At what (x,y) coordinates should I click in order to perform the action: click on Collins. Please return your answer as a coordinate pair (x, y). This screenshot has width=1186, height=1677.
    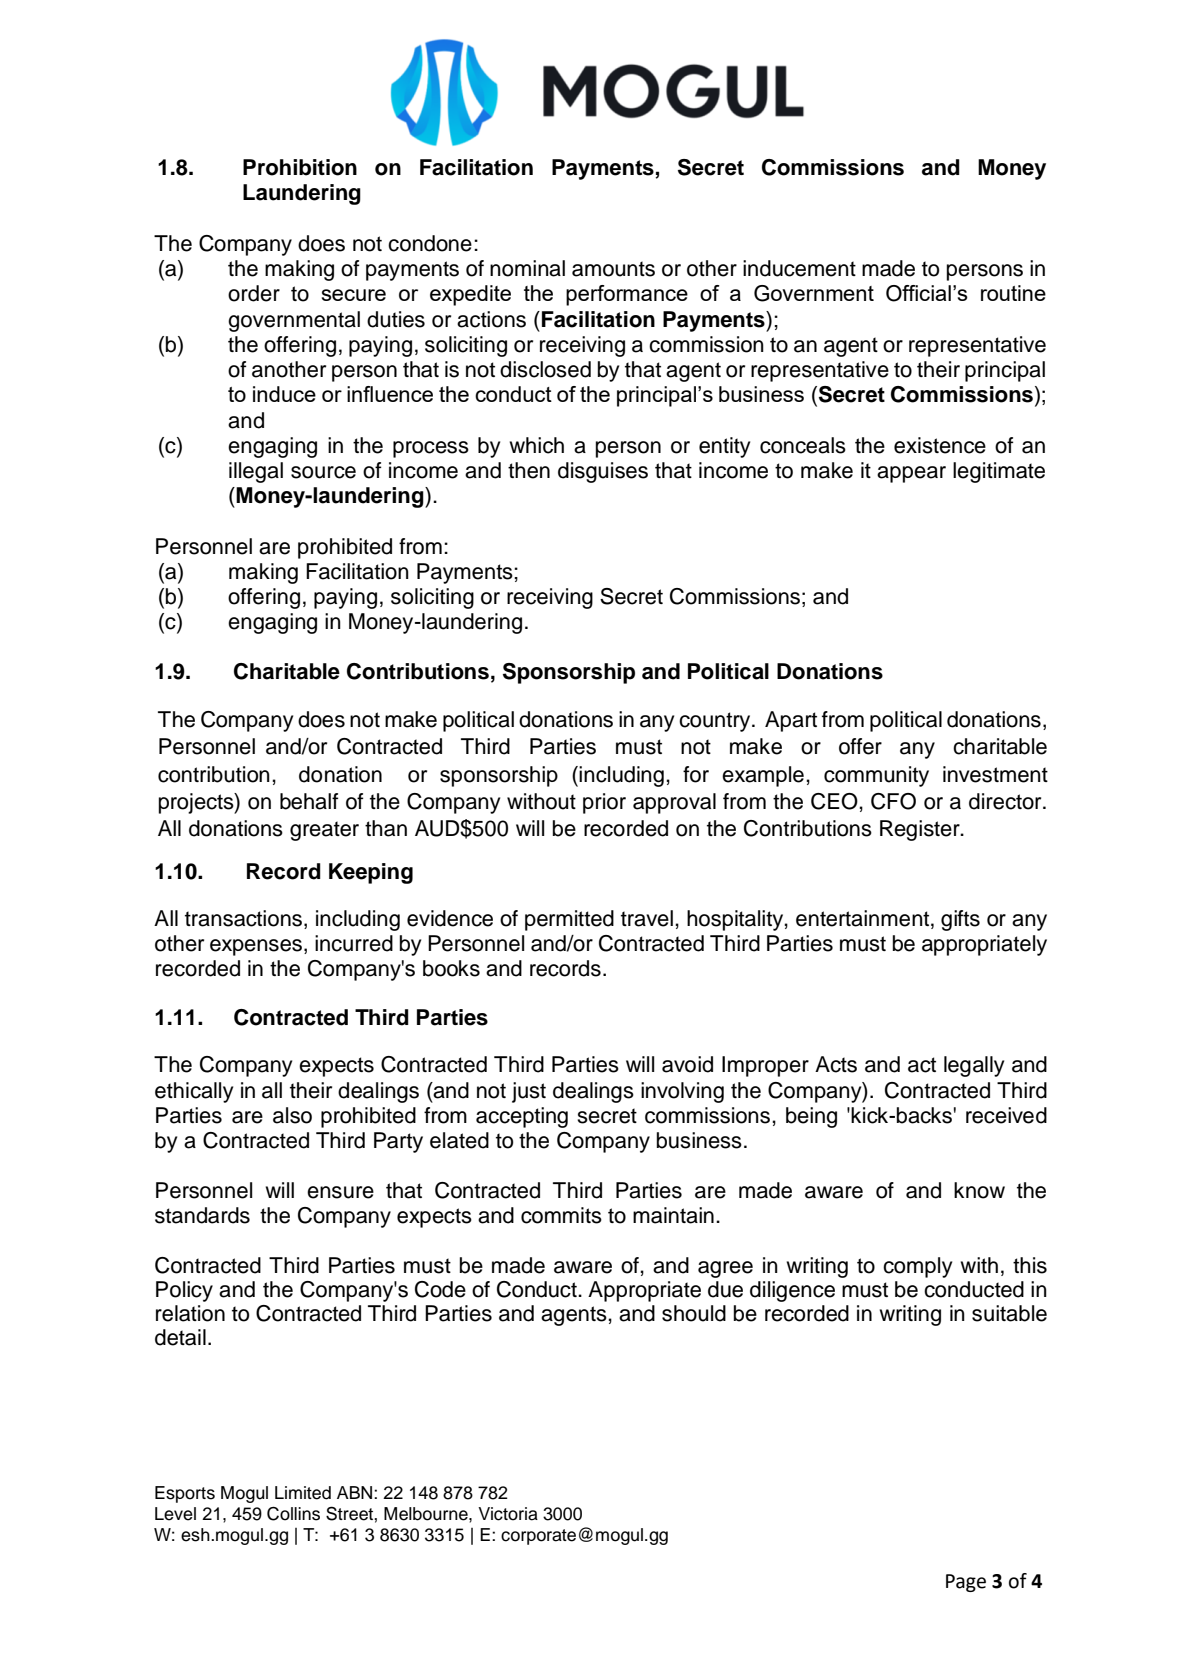
    Looking at the image, I should click on (293, 1514).
